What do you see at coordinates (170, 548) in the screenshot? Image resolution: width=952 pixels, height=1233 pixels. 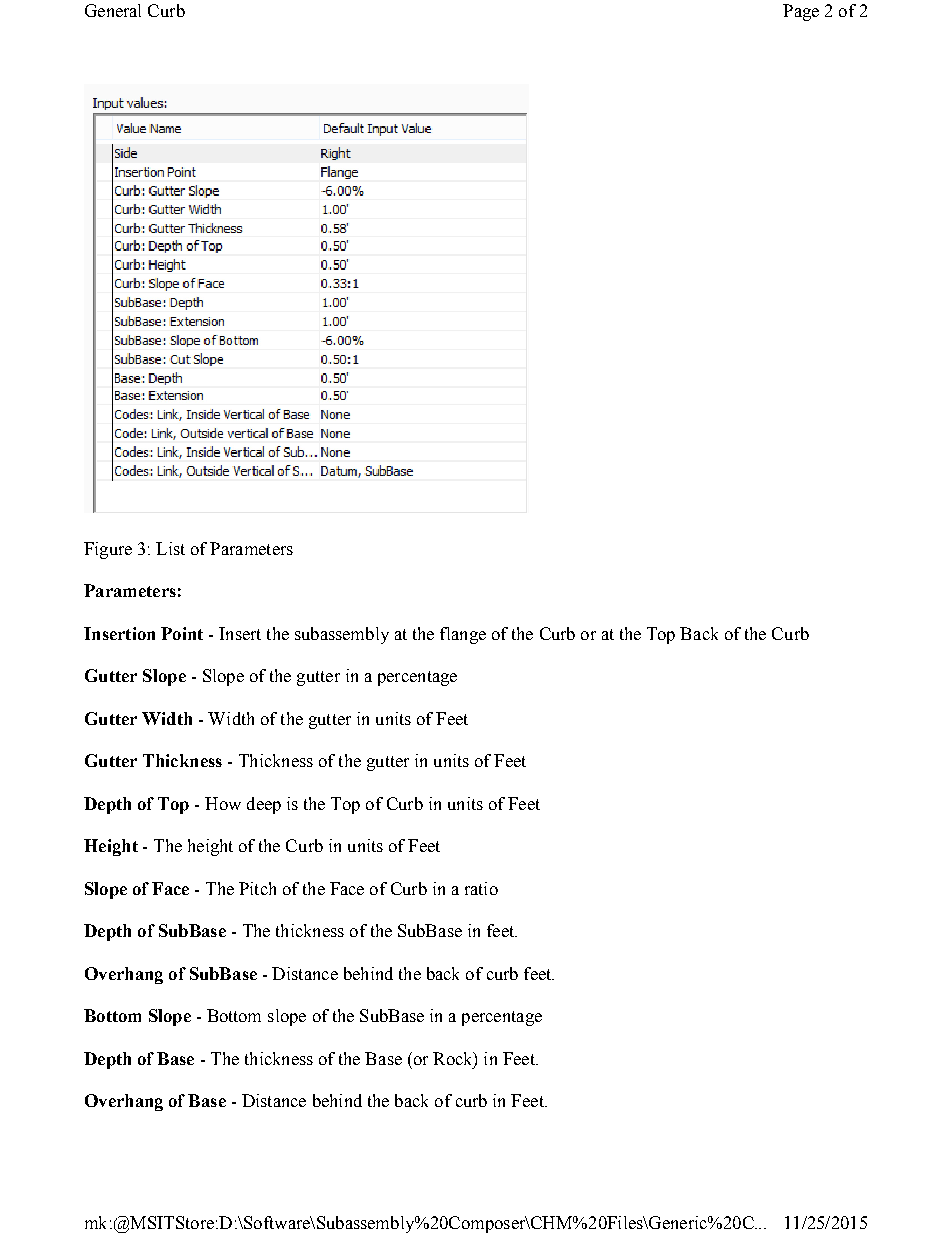 I see `List` at bounding box center [170, 548].
